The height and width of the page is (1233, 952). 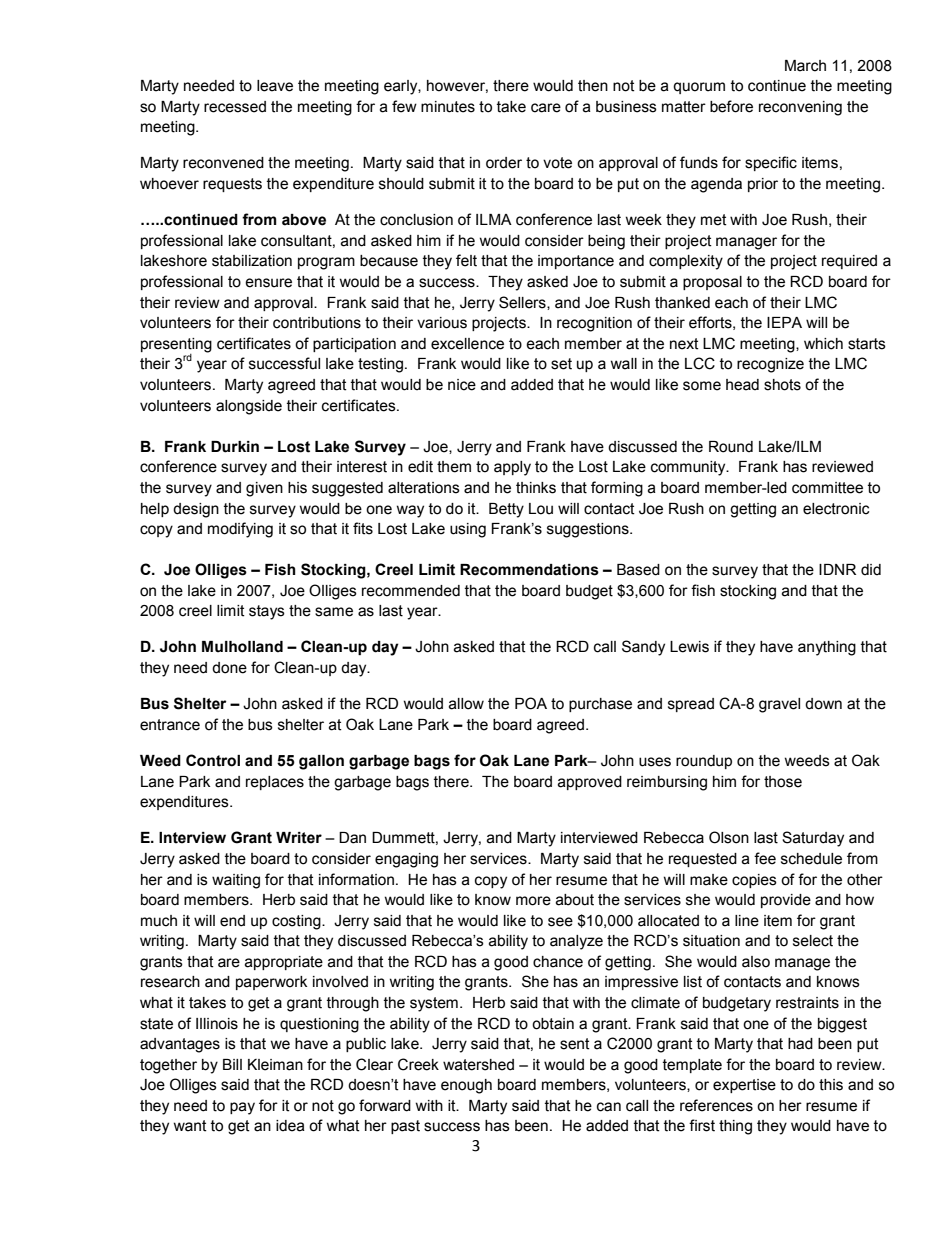 I want to click on did, so click(x=871, y=569).
